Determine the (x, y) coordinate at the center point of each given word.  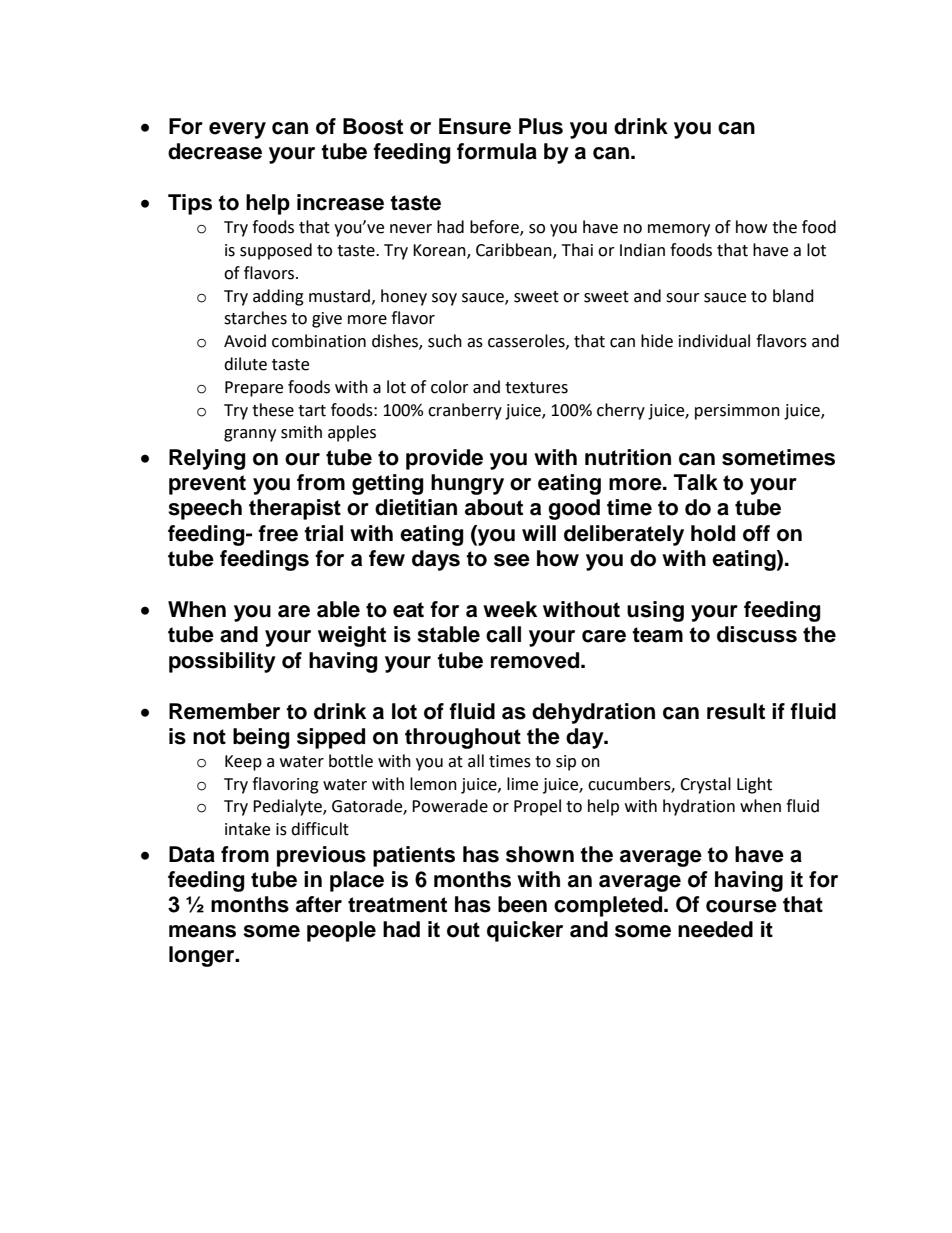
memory (679, 230)
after (319, 904)
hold (713, 533)
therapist (295, 509)
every (237, 130)
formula (497, 151)
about (494, 507)
